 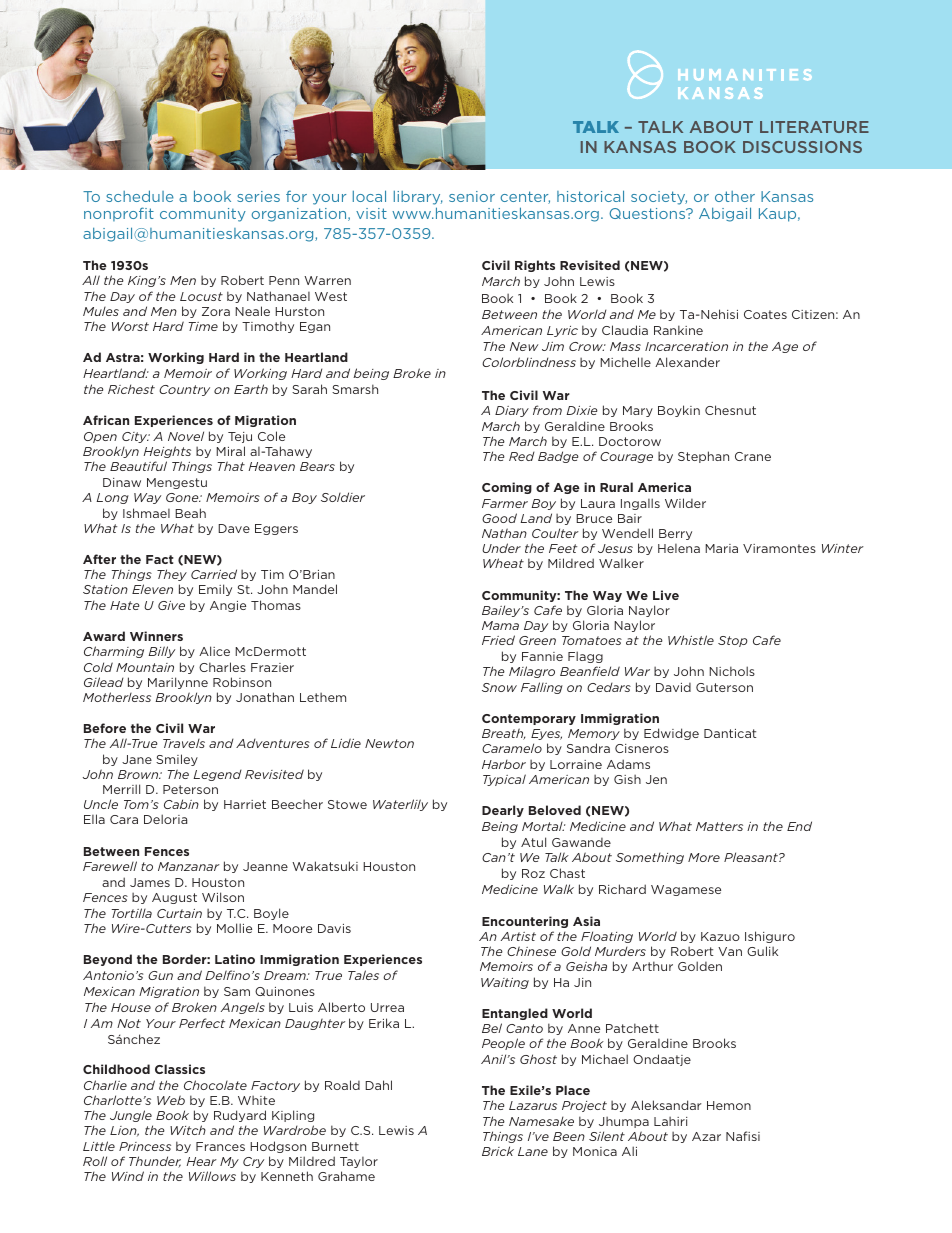 I want to click on Brick, so click(x=498, y=1151).
